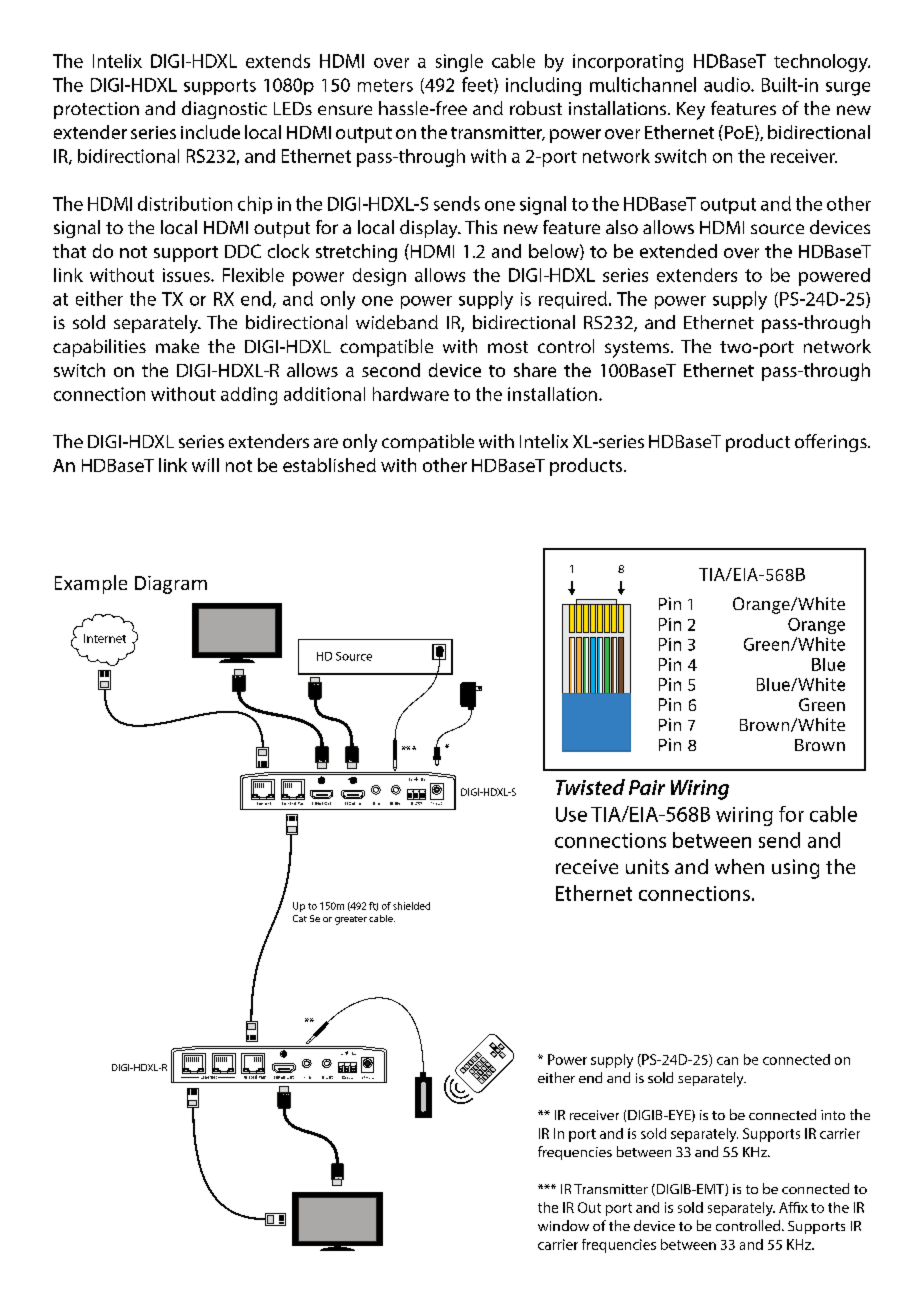 This page has height=1311, width=924. What do you see at coordinates (300, 918) in the page?
I see `Cat` at bounding box center [300, 918].
